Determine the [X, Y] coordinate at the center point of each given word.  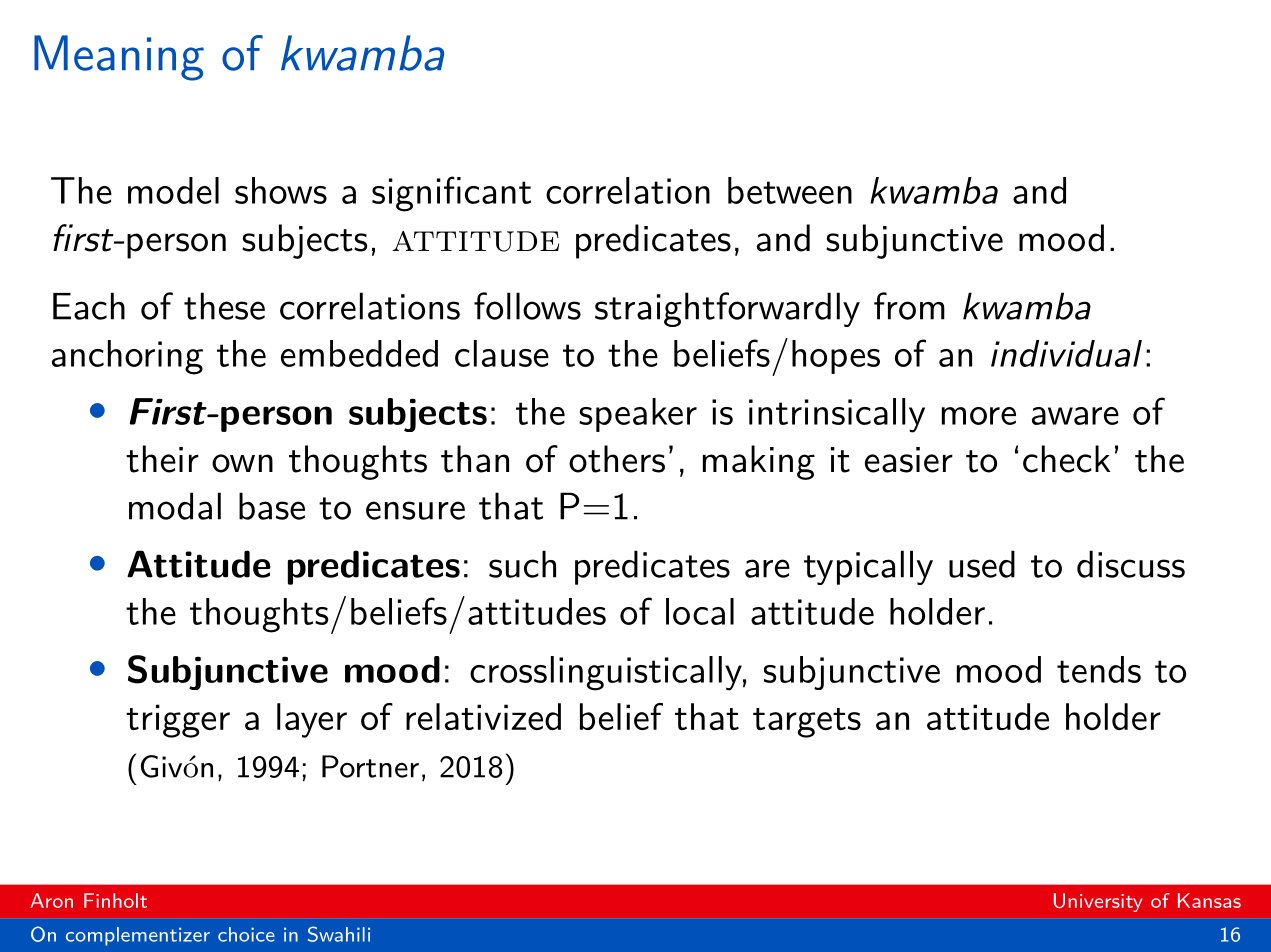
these [224, 306]
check [1066, 459]
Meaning [119, 58]
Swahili [339, 934]
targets [807, 723]
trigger [178, 721]
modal [175, 506]
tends [1099, 669]
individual [1066, 353]
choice [246, 934]
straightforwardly [727, 309]
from [909, 306]
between [790, 190]
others [617, 459]
